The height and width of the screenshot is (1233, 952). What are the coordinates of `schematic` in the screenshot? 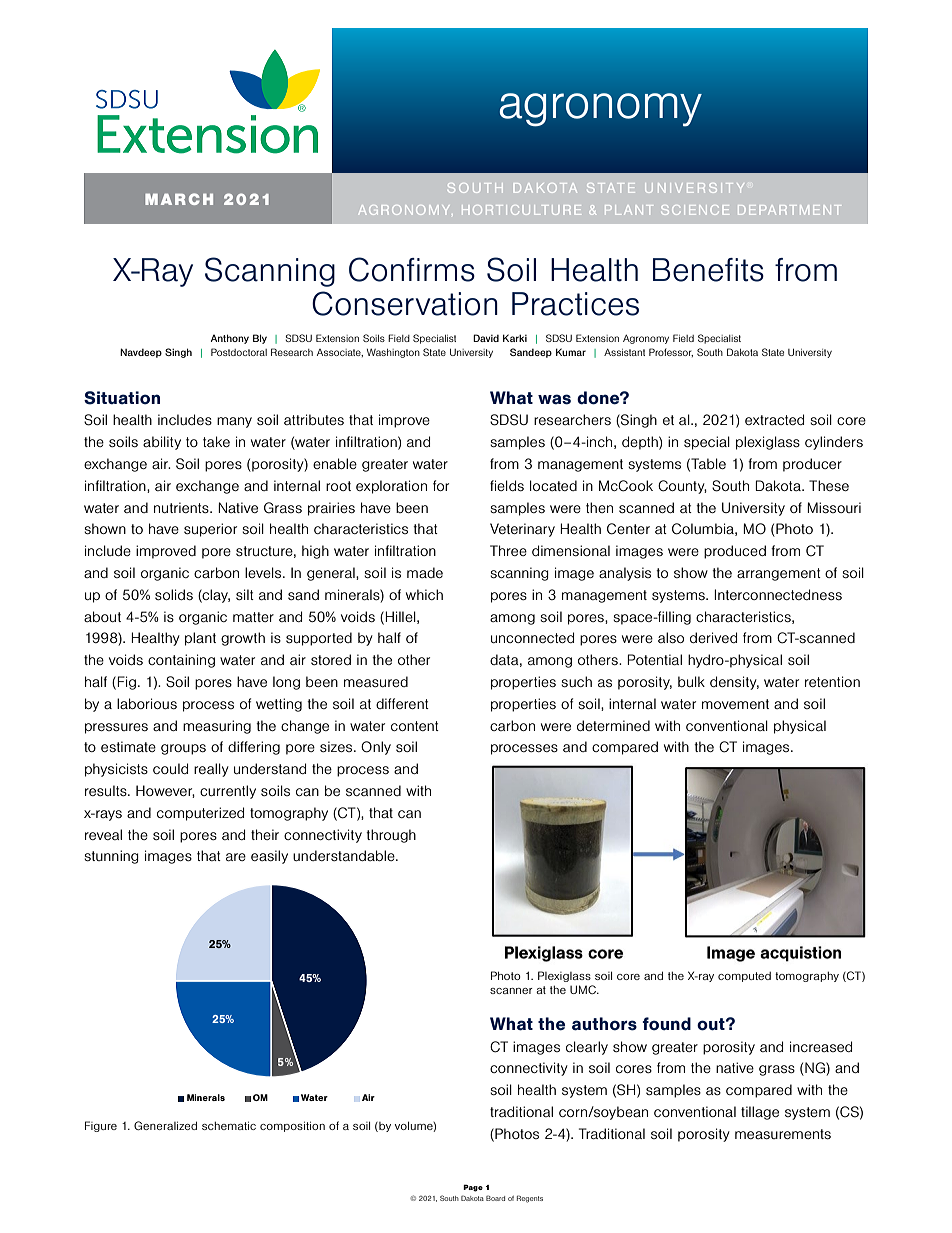 It's located at (229, 1125).
